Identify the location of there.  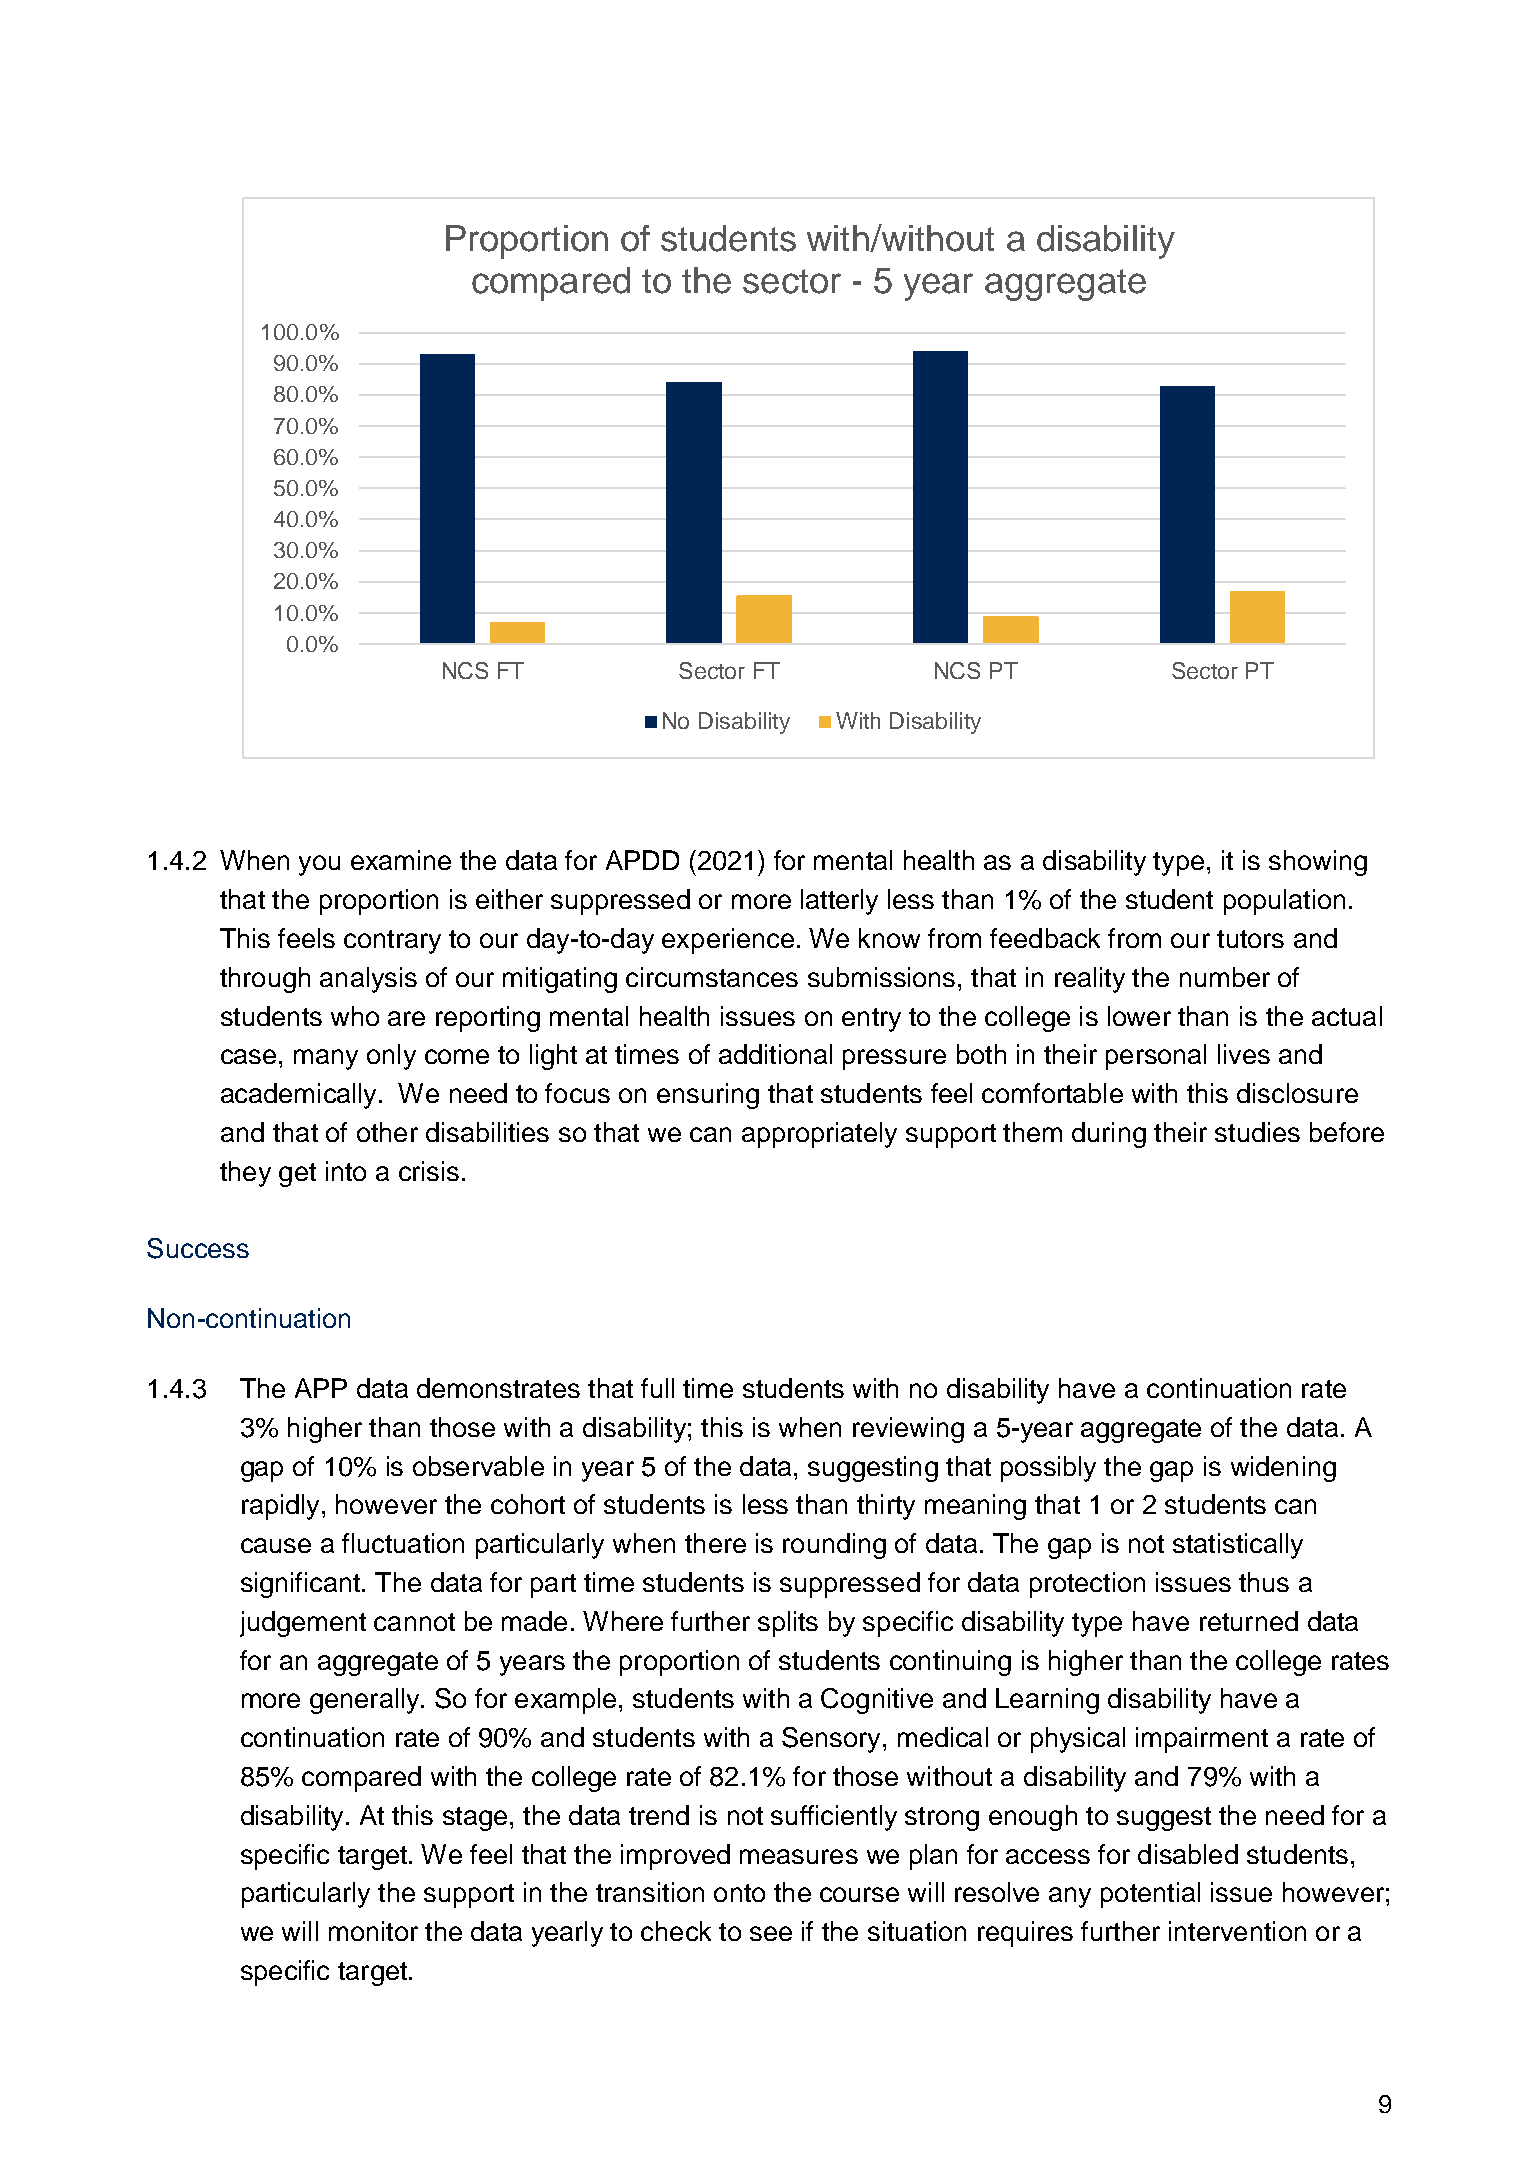
(715, 1543).
